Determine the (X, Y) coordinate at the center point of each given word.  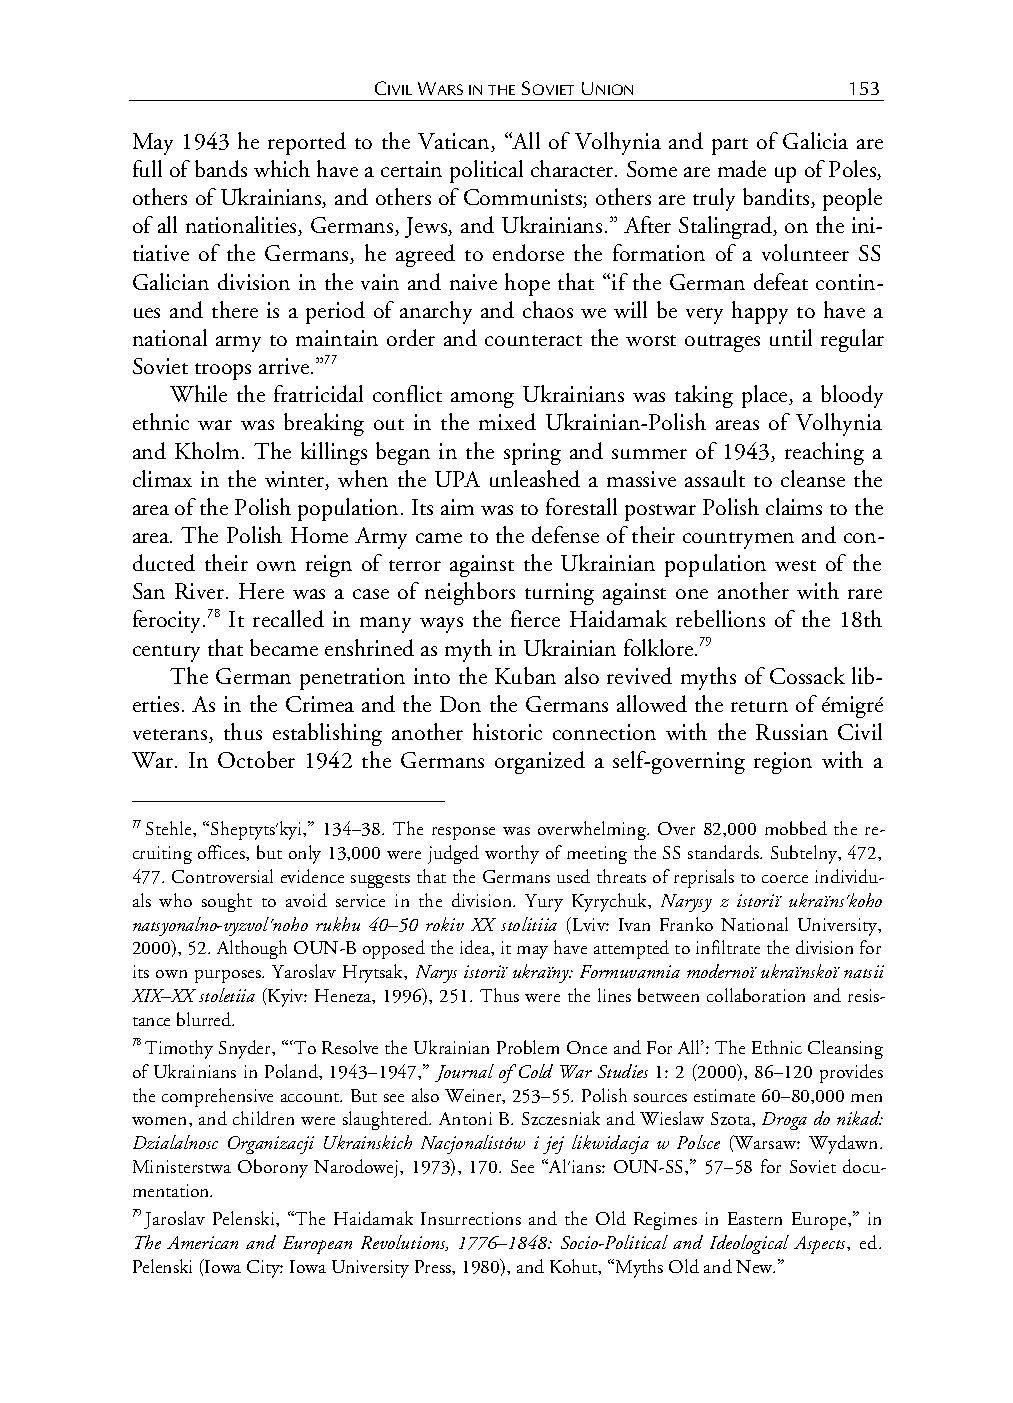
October (256, 759)
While (198, 393)
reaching (824, 453)
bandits (777, 198)
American (202, 1242)
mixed (507, 421)
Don (460, 704)
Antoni (465, 1118)
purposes (229, 976)
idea (476, 948)
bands (221, 168)
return (759, 706)
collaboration (756, 995)
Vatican (455, 142)
